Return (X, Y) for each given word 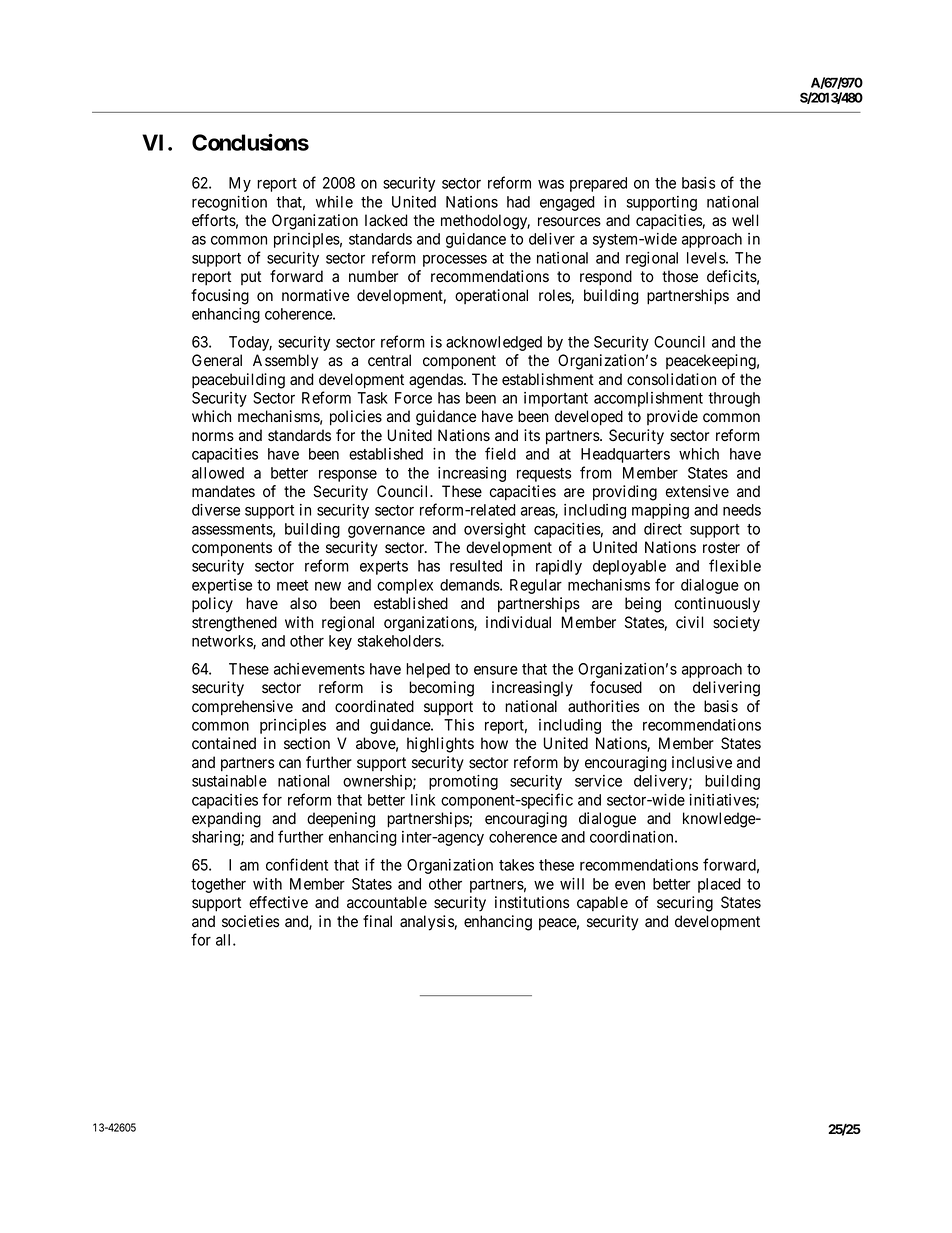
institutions (532, 902)
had (518, 202)
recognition (229, 203)
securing (685, 904)
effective (278, 902)
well (745, 220)
